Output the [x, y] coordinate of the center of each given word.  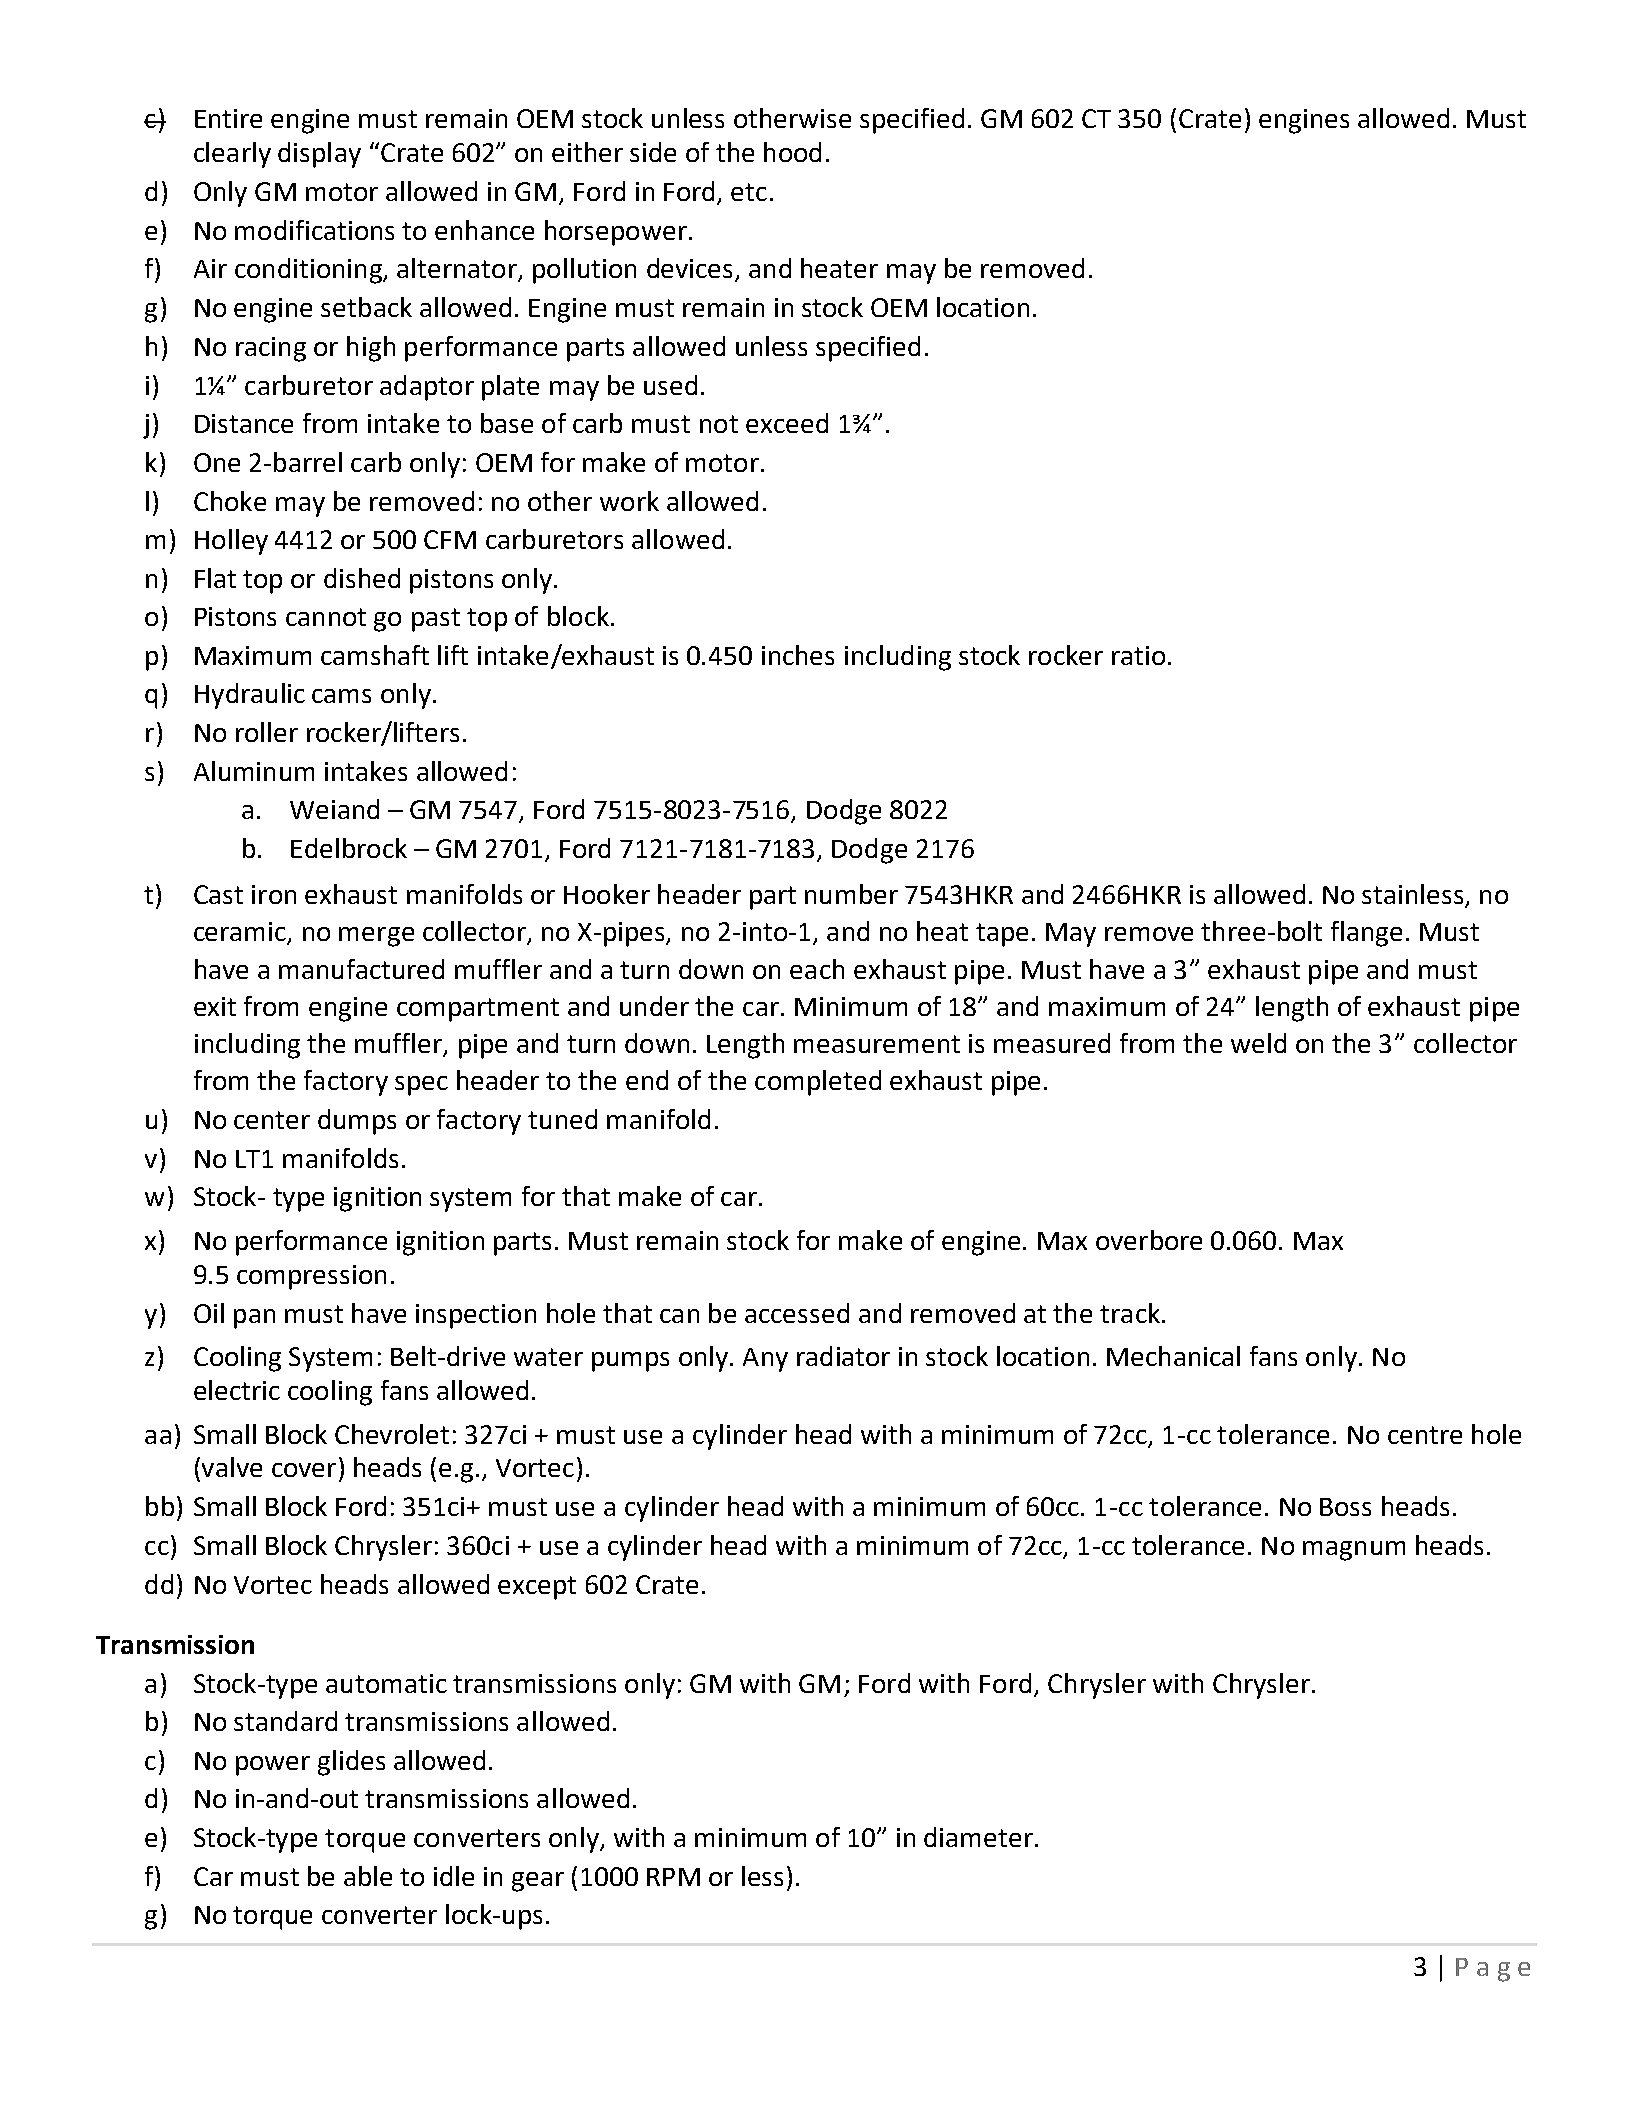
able [368, 1876]
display [319, 155]
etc [749, 192]
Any [765, 1360]
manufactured [361, 969]
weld [1258, 1043]
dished [362, 578]
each [817, 969]
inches [798, 655]
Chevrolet [392, 1434]
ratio [1138, 655]
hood [792, 152]
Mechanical [1173, 1356]
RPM [673, 1877]
